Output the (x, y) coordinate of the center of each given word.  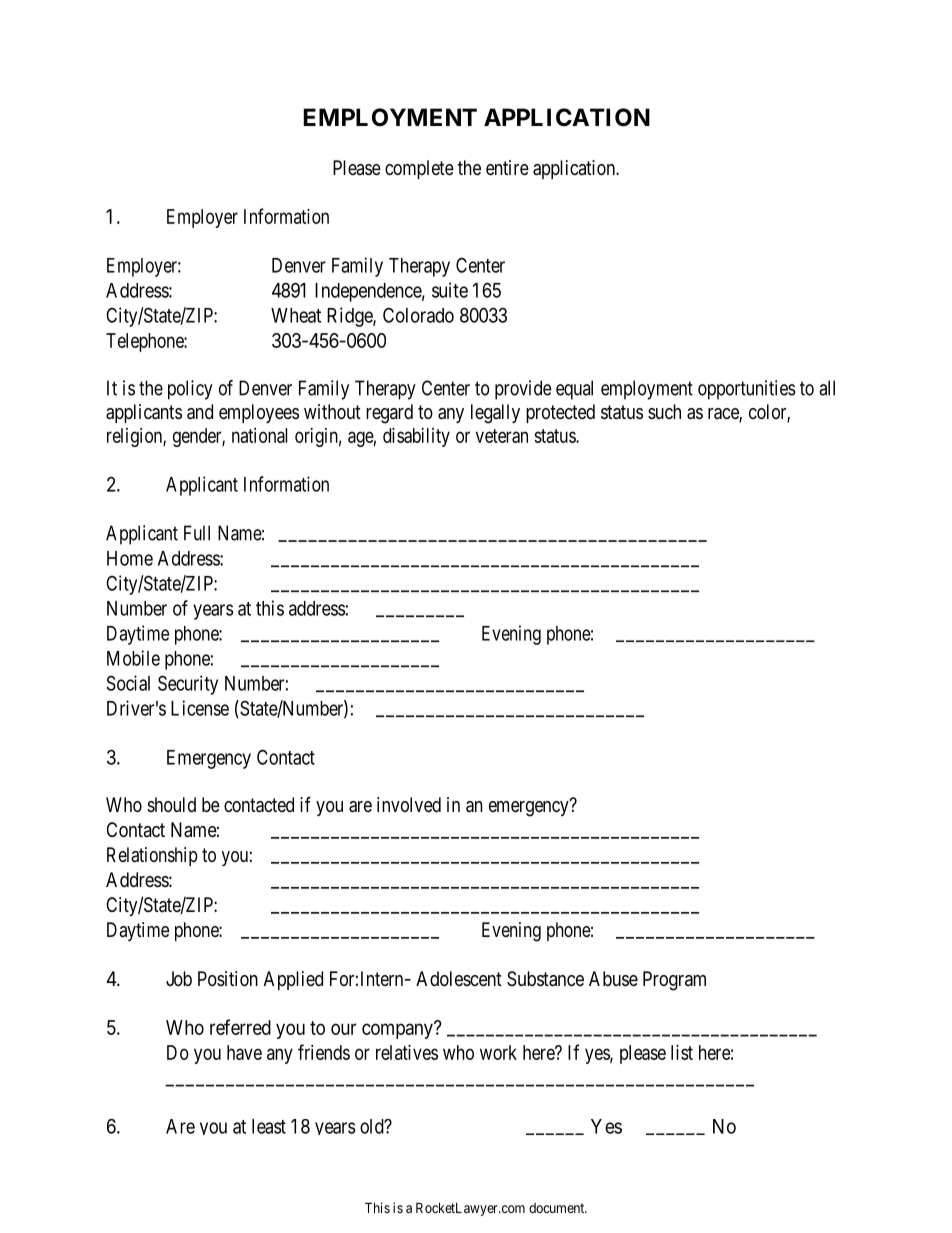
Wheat (296, 315)
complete (419, 169)
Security (188, 685)
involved (409, 804)
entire (507, 167)
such (664, 411)
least (269, 1126)
